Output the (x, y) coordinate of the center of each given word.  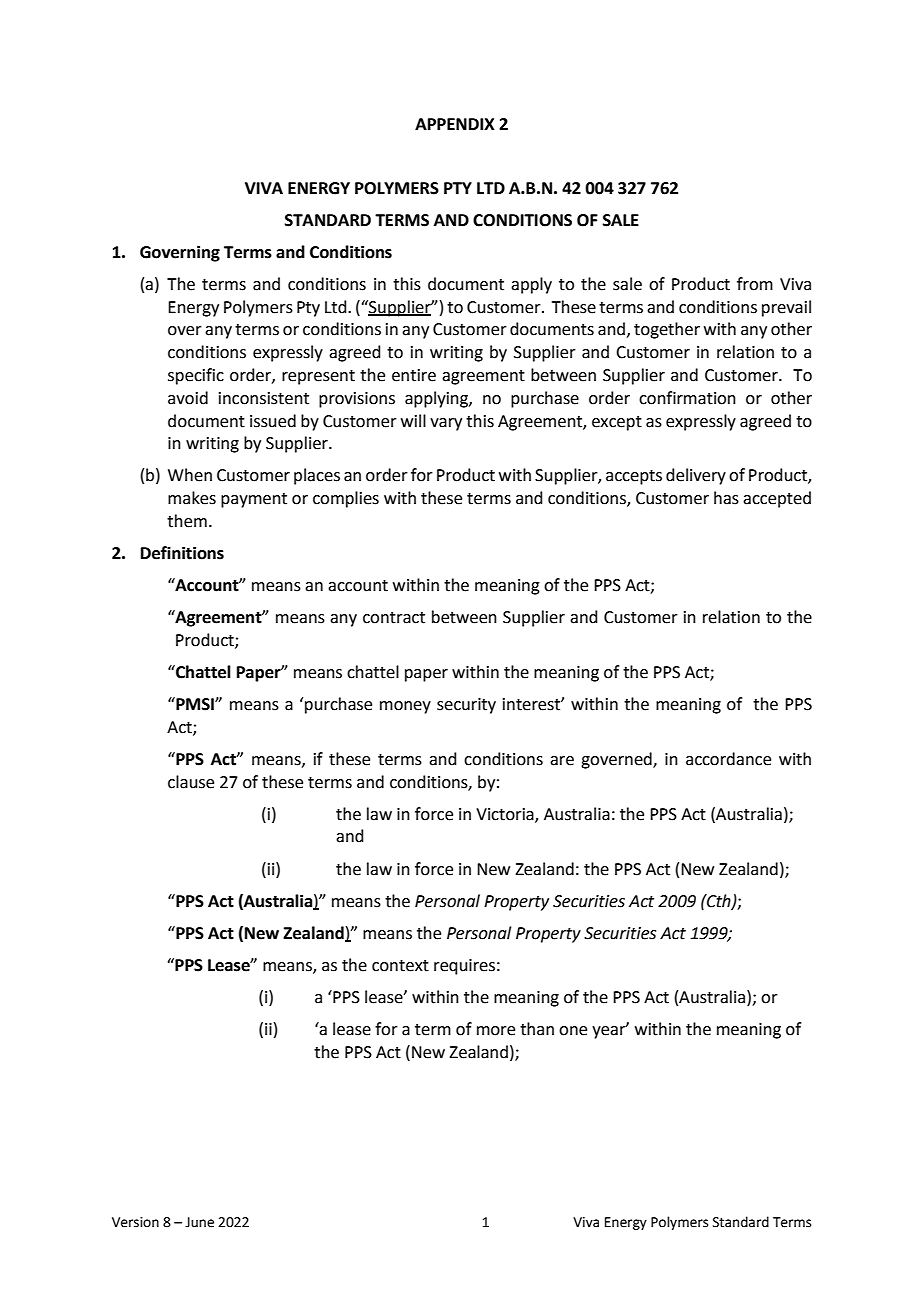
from (755, 284)
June (199, 1222)
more (496, 1031)
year (610, 1031)
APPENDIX (455, 124)
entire (414, 375)
